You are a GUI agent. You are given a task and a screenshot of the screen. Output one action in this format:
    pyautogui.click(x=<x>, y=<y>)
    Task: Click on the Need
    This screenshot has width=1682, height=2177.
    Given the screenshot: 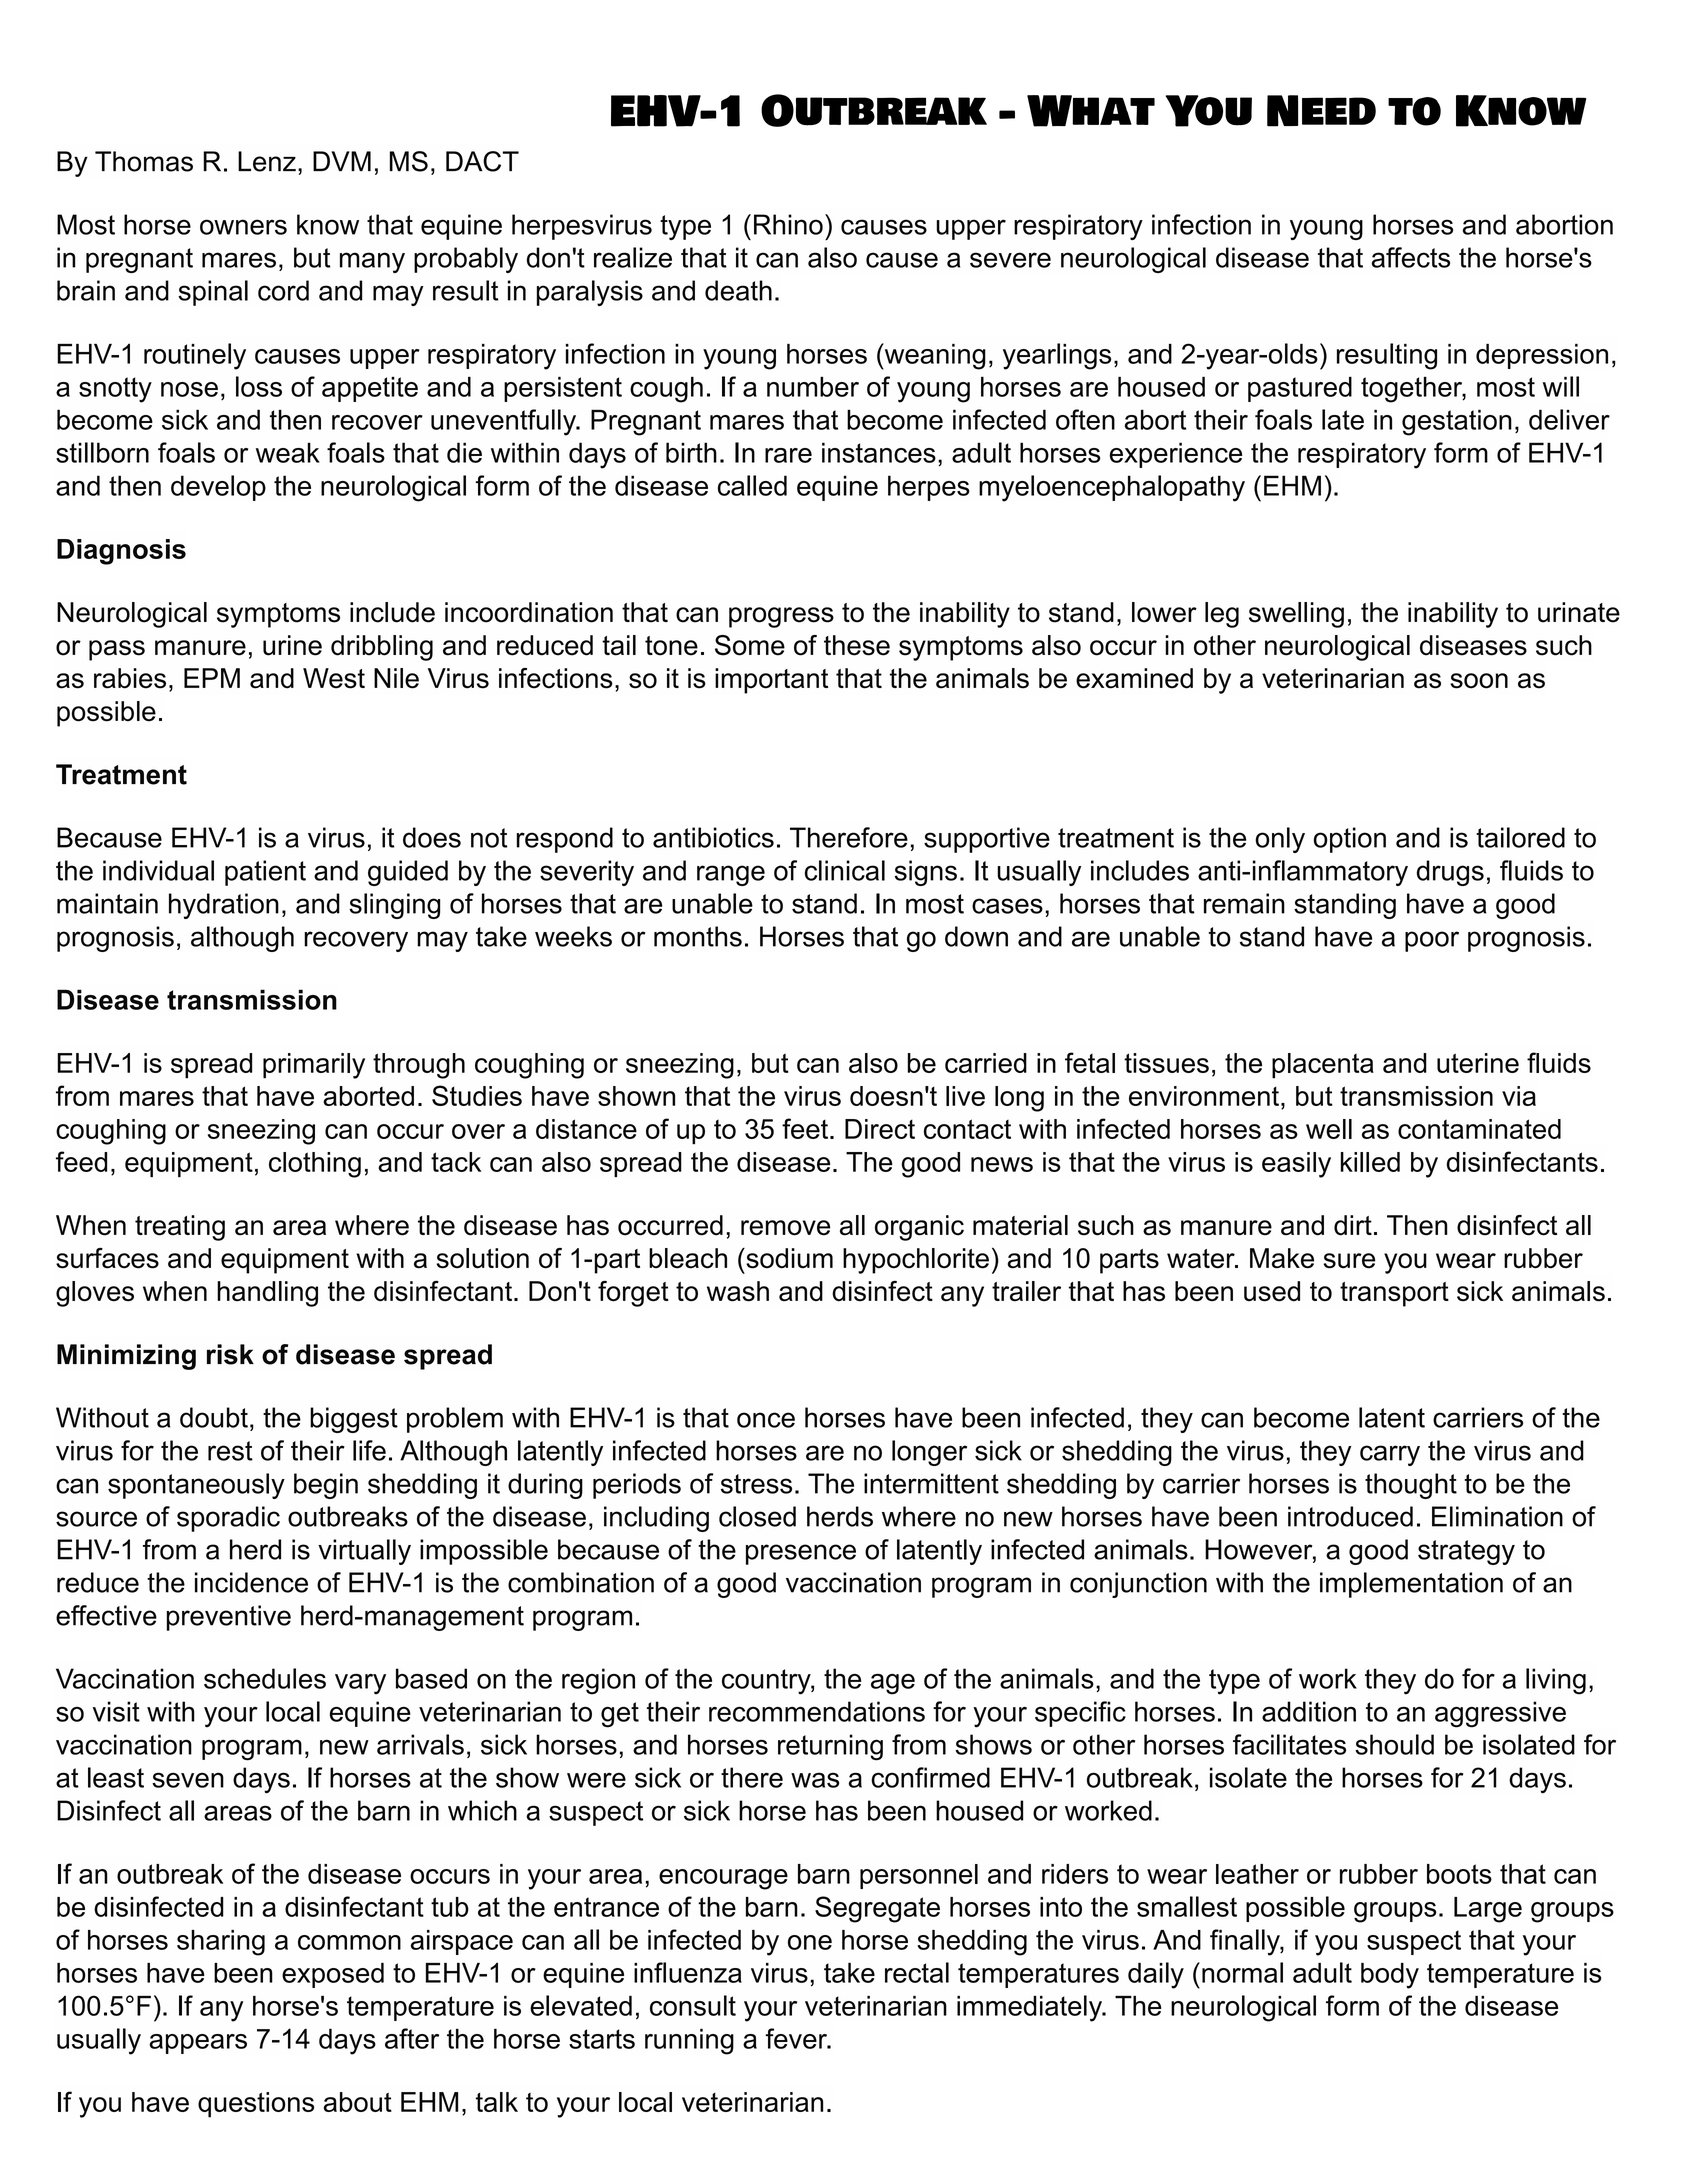 What is the action you would take?
    pyautogui.click(x=1321, y=111)
